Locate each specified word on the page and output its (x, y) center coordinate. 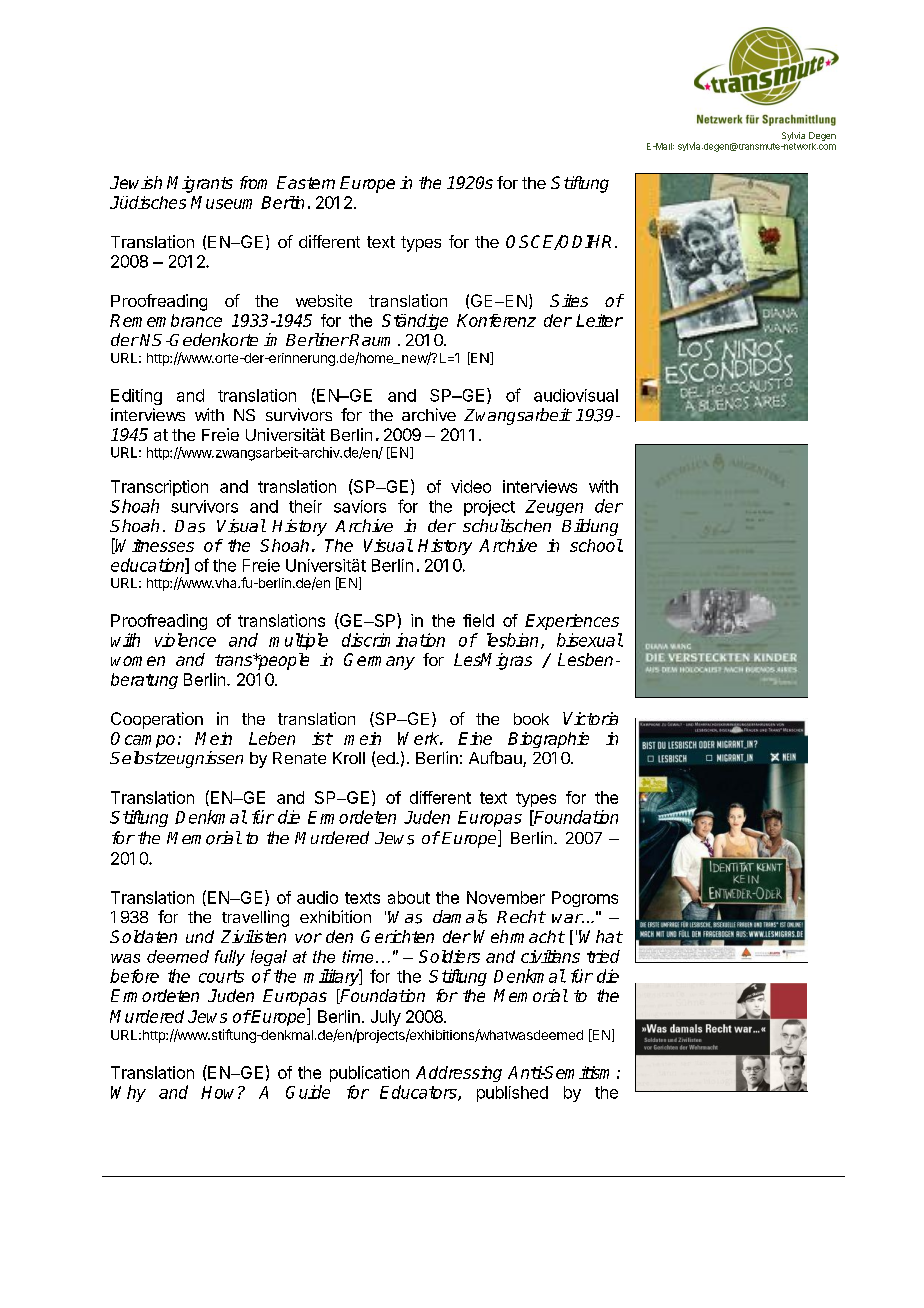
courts (221, 976)
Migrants (200, 184)
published (512, 1094)
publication (369, 1074)
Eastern (306, 182)
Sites (569, 300)
